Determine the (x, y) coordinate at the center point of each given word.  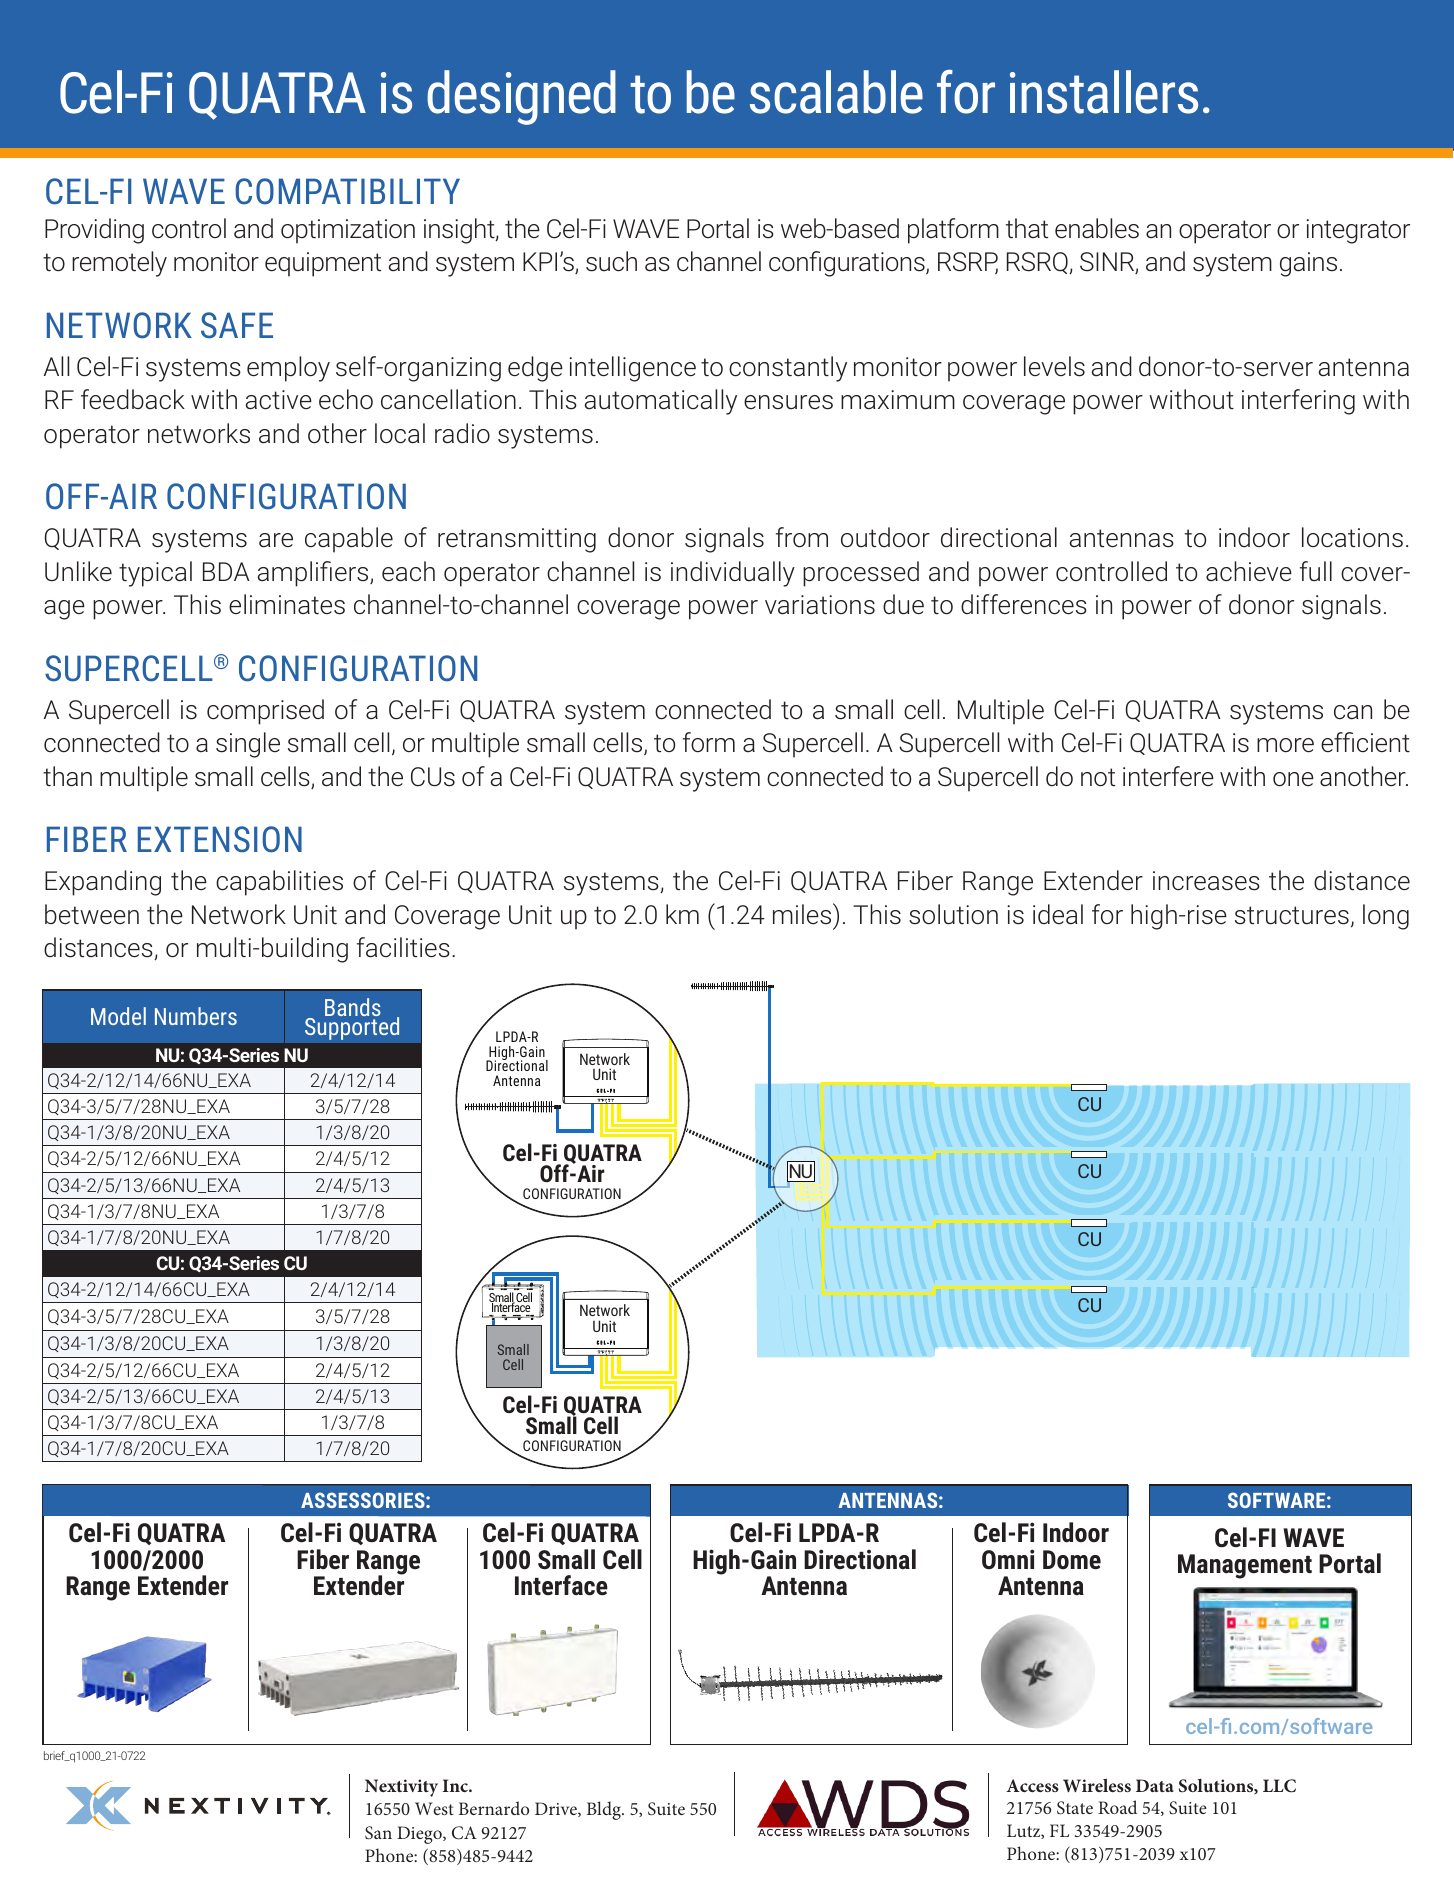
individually (733, 574)
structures (1292, 915)
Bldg (605, 1810)
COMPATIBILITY (347, 191)
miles (803, 914)
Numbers (196, 1016)
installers (1104, 92)
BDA (226, 571)
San (378, 1833)
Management (1245, 1566)
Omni (1008, 1559)
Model (118, 1016)
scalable (836, 92)
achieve (1249, 571)
